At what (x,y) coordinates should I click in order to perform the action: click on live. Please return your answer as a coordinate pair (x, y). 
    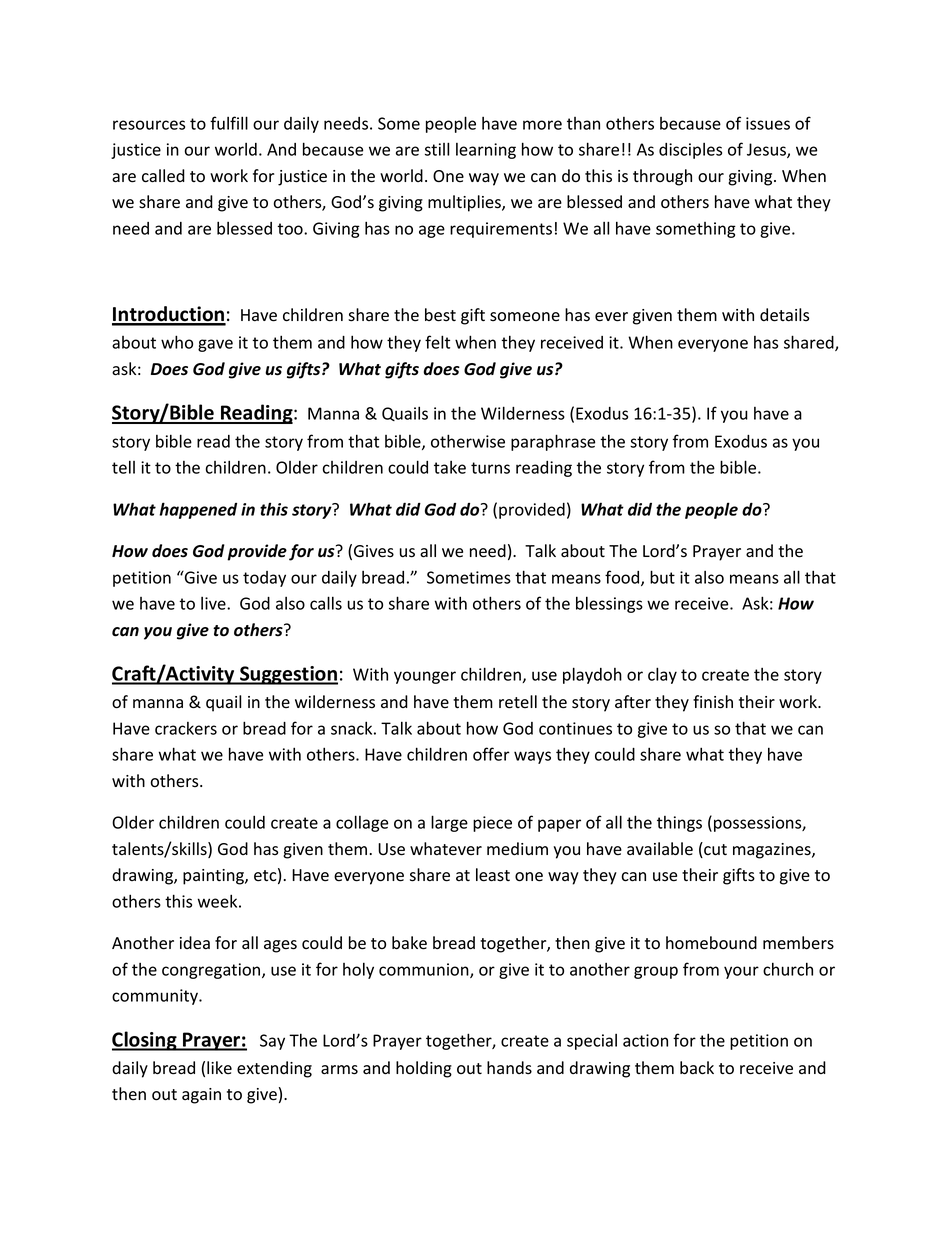
    Looking at the image, I should click on (214, 603).
